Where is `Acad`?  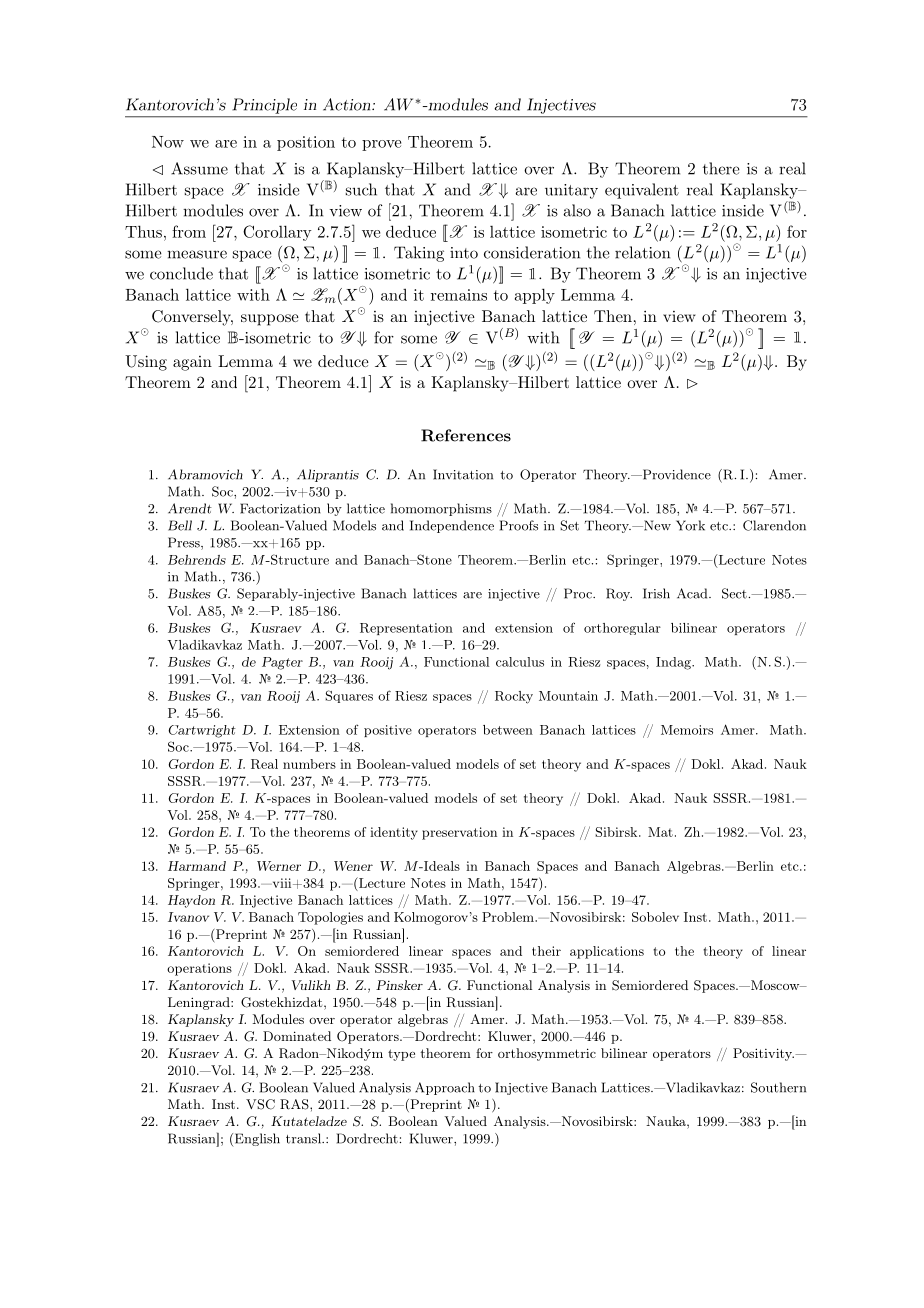
Acad is located at coordinates (693, 593).
